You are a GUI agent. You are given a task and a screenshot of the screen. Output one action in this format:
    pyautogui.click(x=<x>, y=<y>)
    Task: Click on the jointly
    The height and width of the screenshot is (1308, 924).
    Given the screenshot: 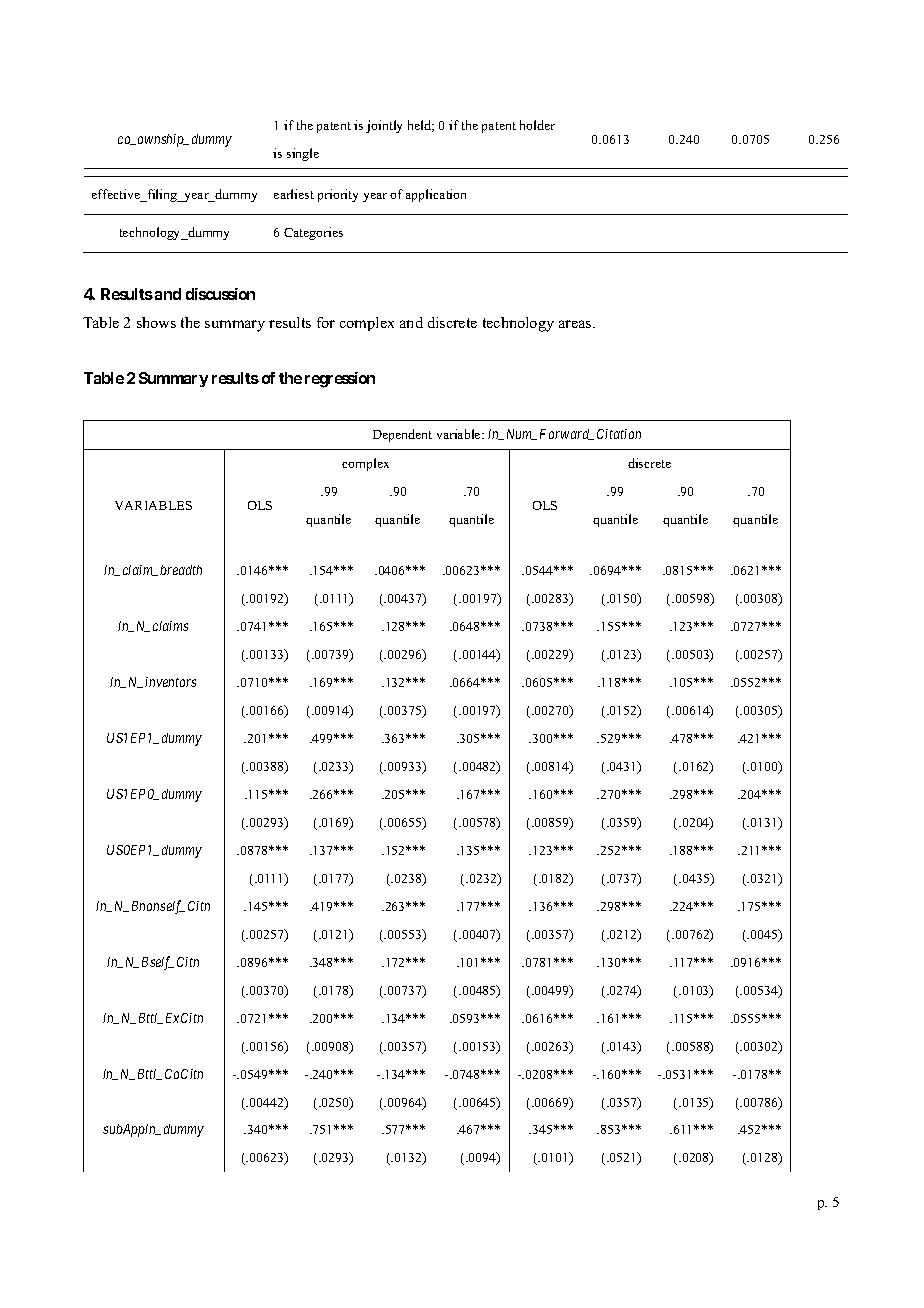 What is the action you would take?
    pyautogui.click(x=384, y=126)
